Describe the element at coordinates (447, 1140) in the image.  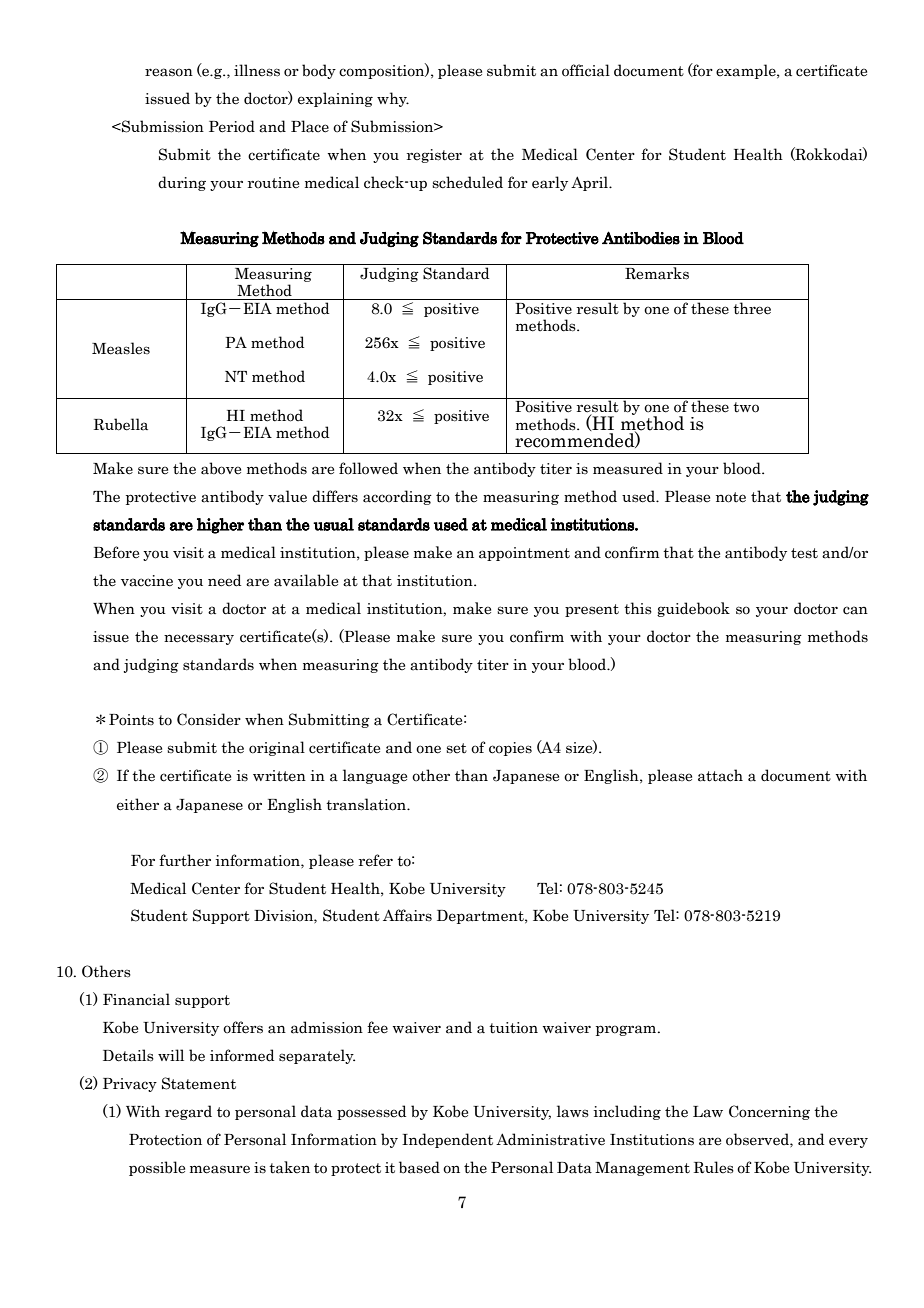
I see `Independent` at that location.
